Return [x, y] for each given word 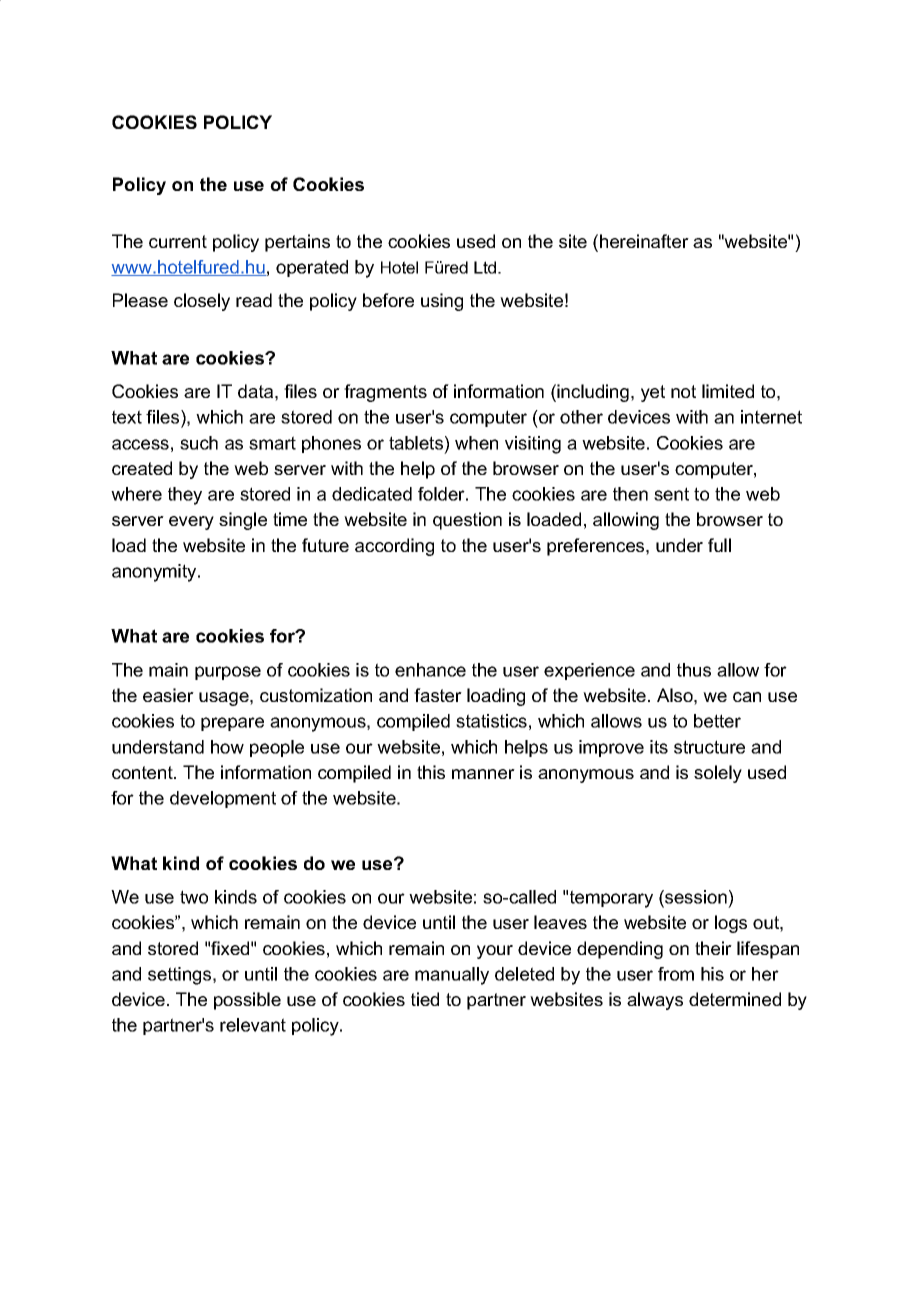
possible [247, 1001]
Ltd [486, 267]
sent [671, 494]
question [467, 521]
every [191, 523]
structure [709, 747]
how [227, 747]
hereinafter [644, 241]
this [431, 772]
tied [425, 999]
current [178, 241]
